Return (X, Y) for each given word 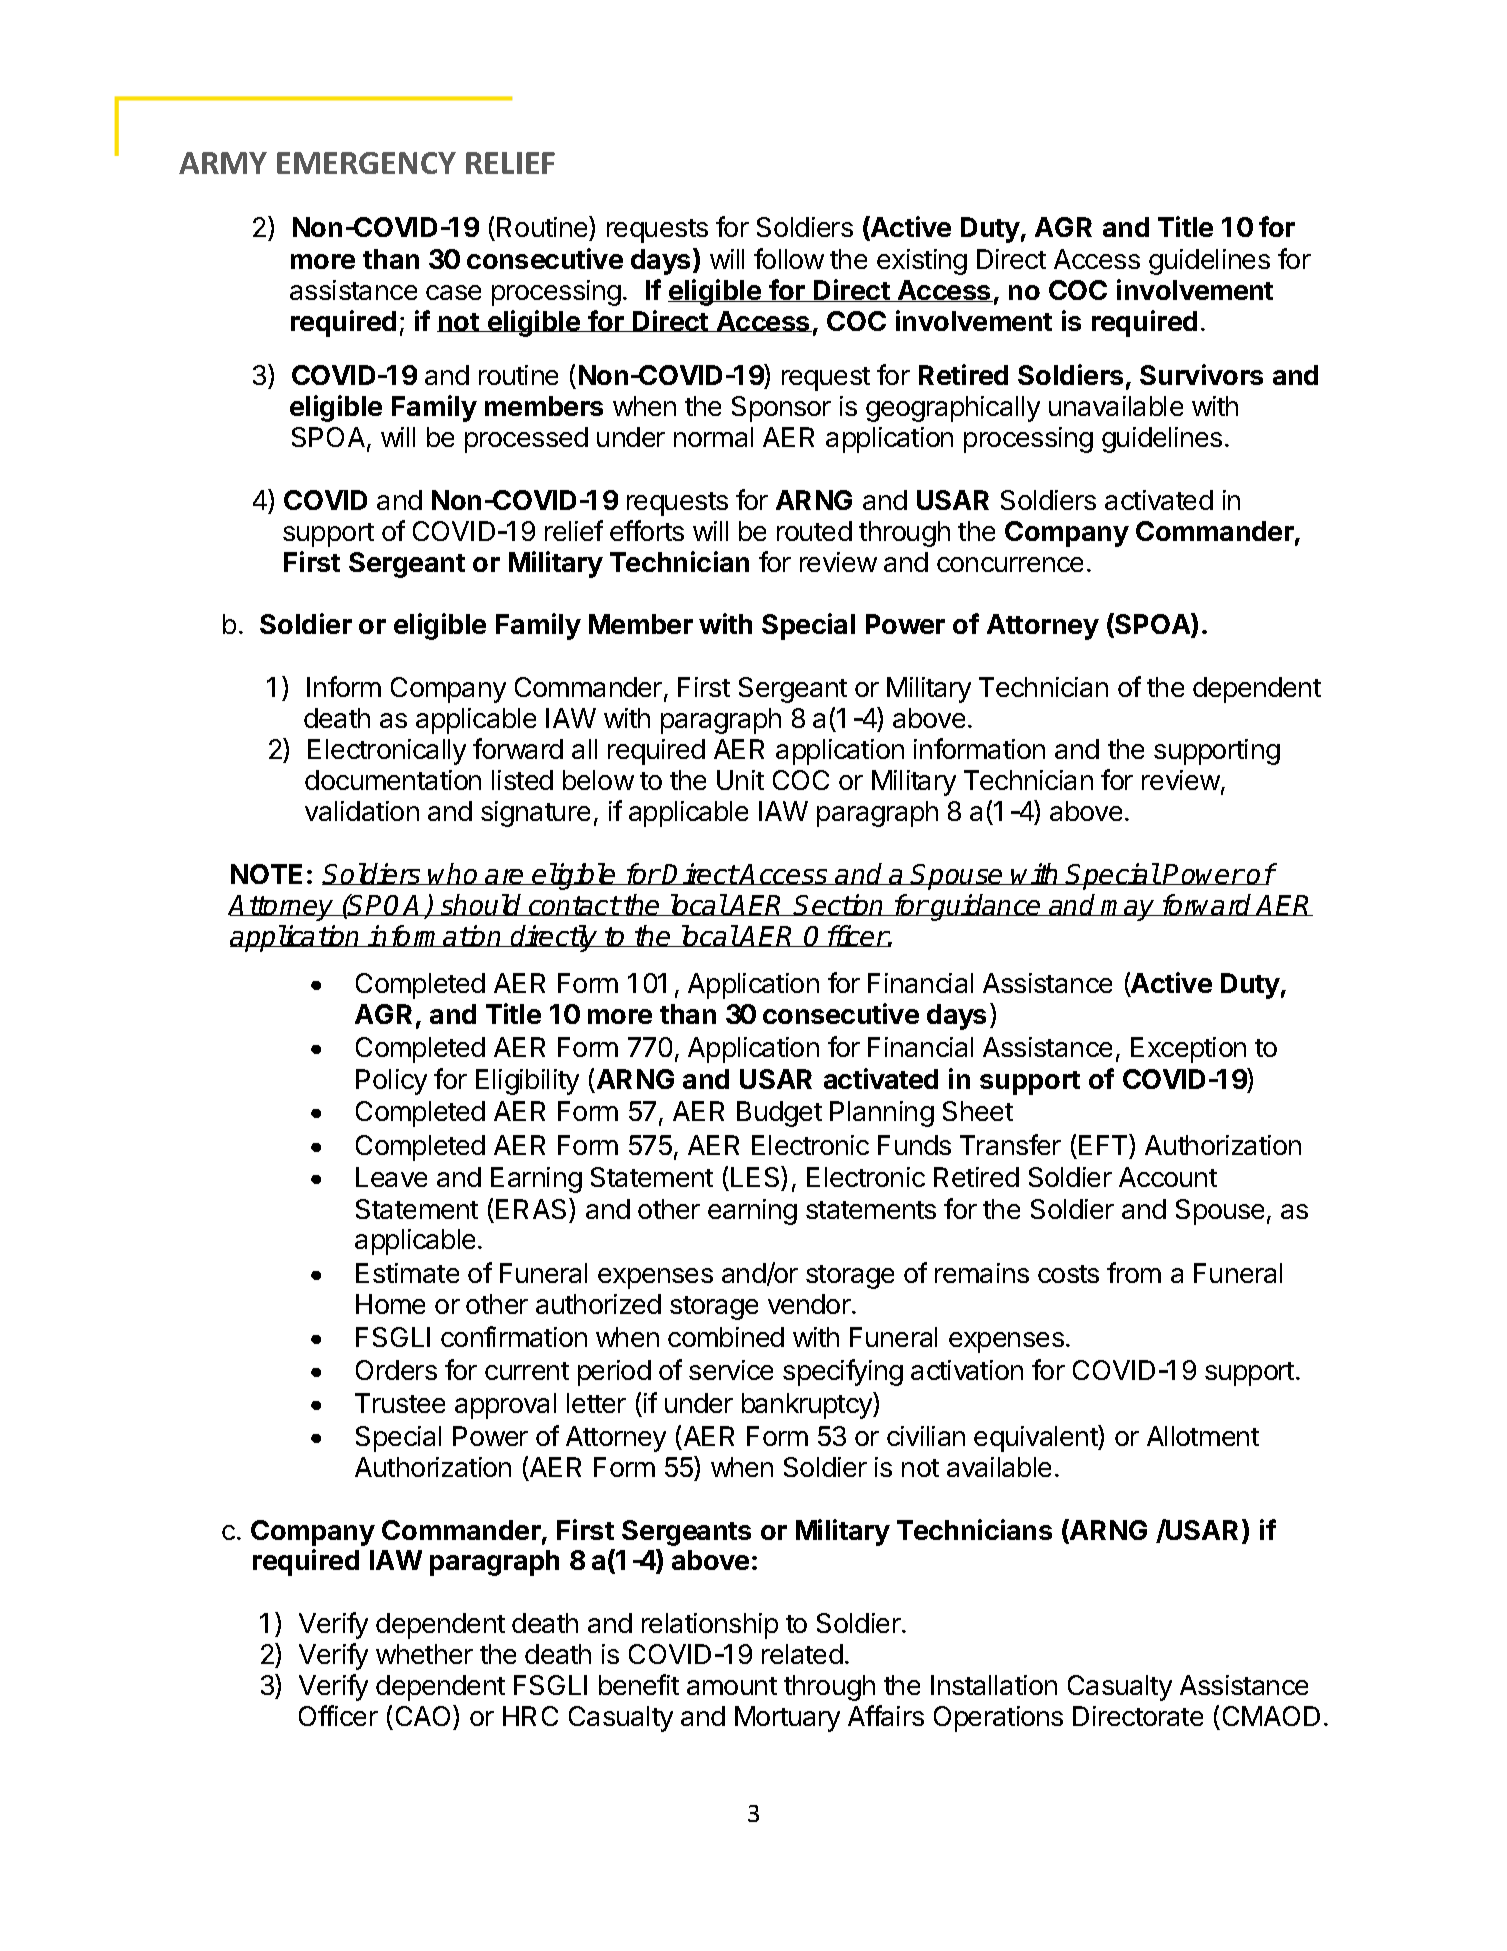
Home (390, 1304)
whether (424, 1654)
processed (526, 440)
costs (1068, 1274)
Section (840, 905)
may (1128, 910)
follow (789, 258)
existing (922, 262)
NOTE (266, 874)
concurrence (1010, 564)
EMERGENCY (366, 163)
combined (726, 1337)
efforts (647, 530)
